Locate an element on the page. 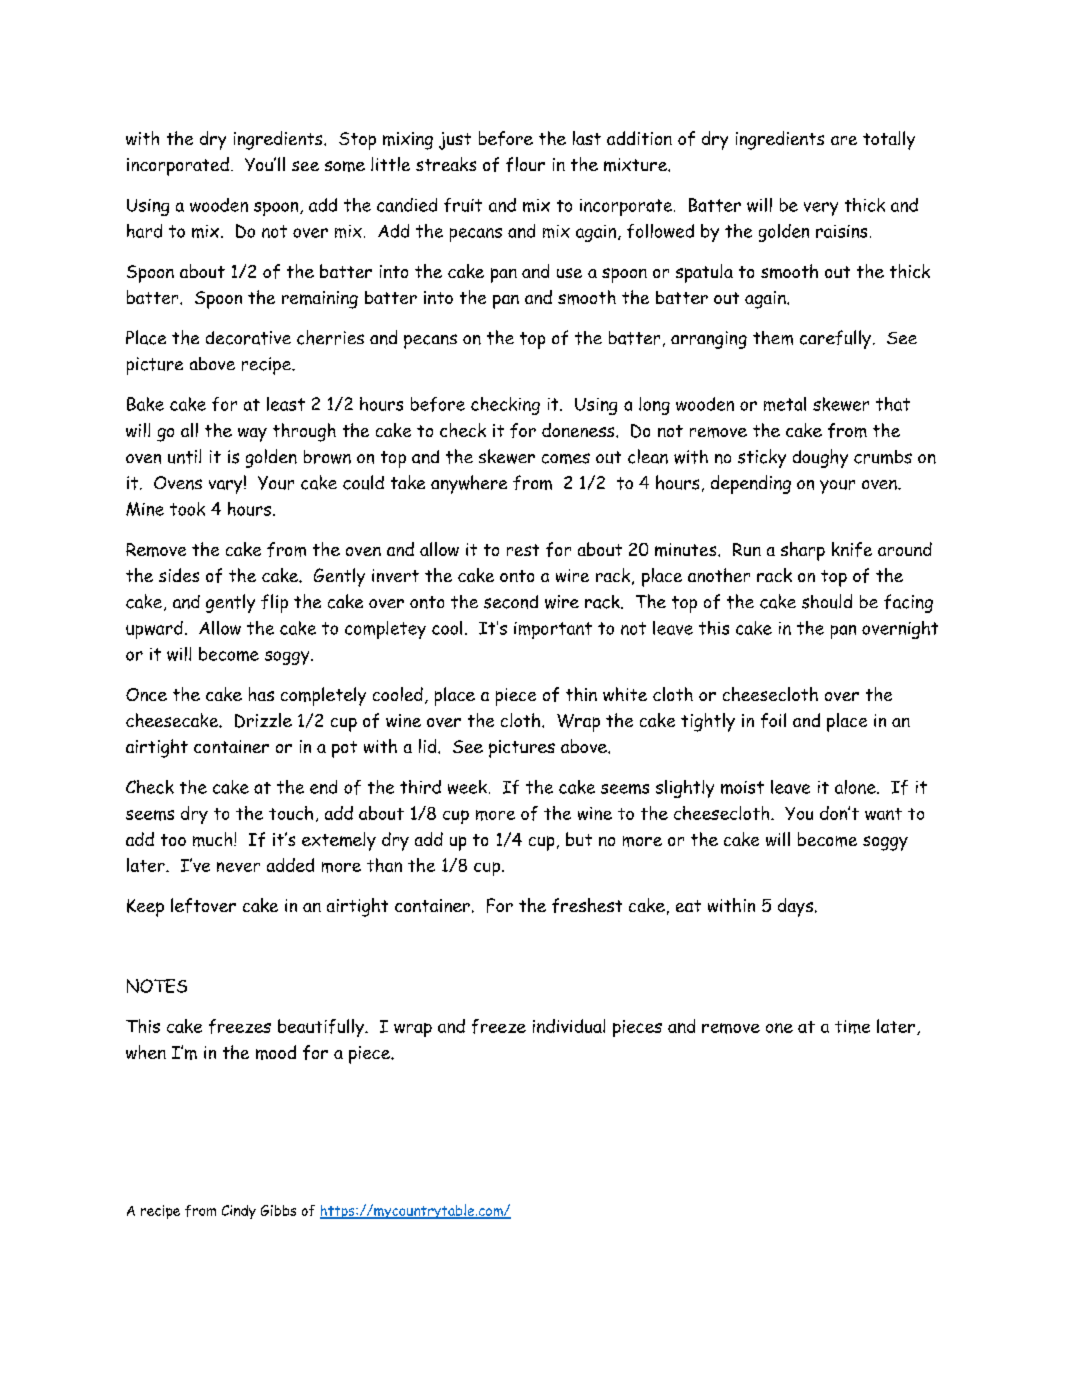  freshest is located at coordinates (587, 905).
